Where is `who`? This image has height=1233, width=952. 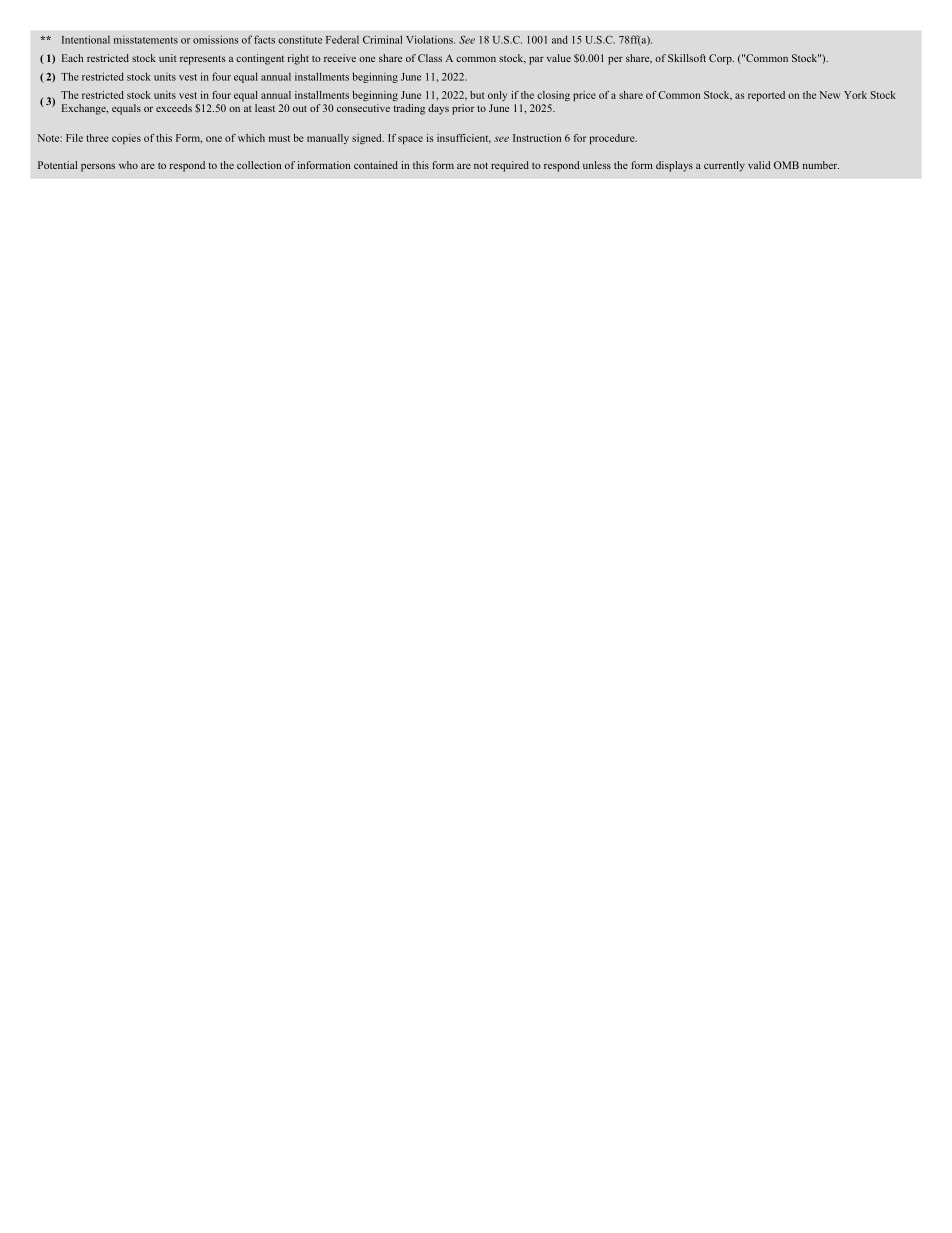
who is located at coordinates (128, 165).
